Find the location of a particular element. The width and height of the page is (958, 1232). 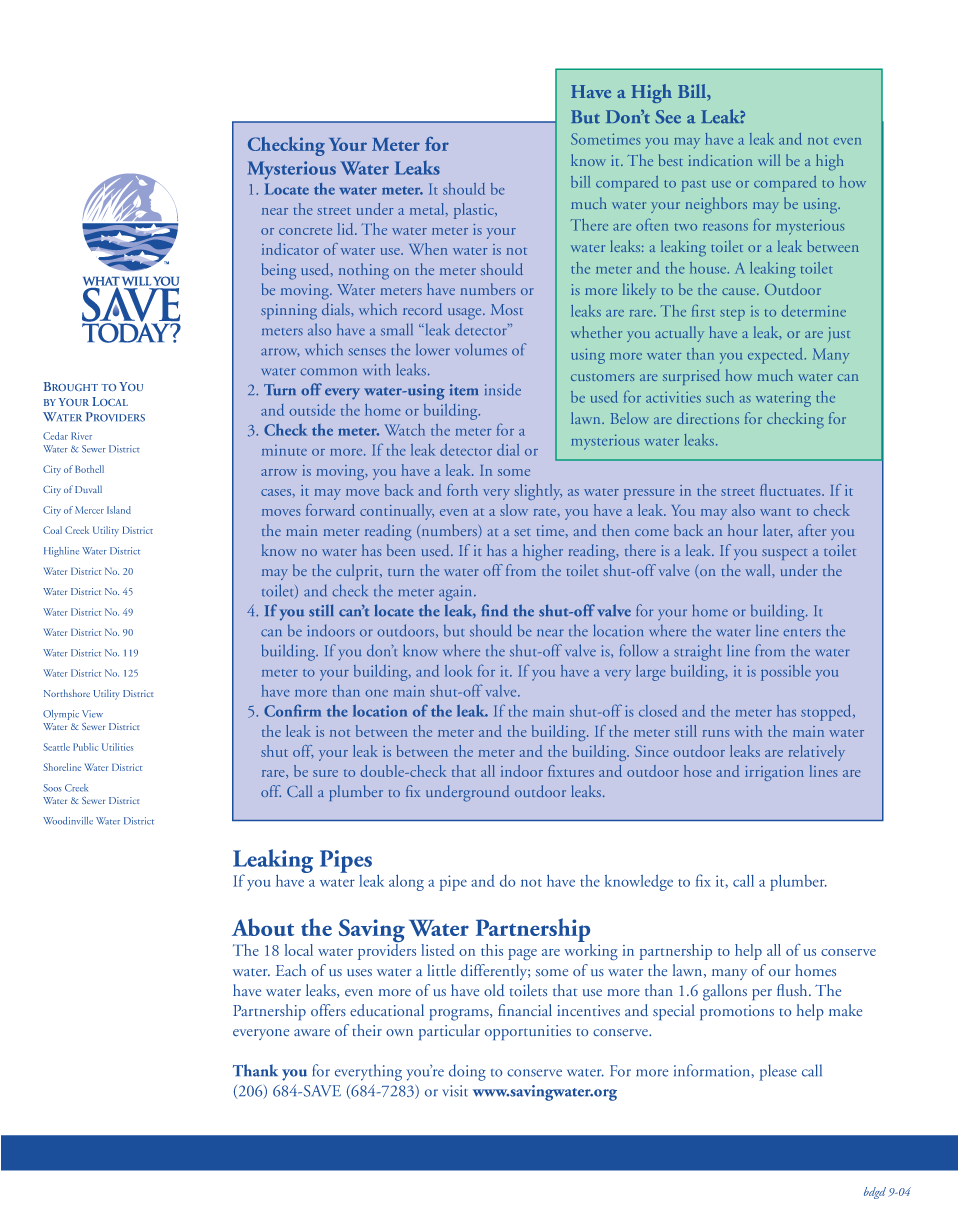

concrete is located at coordinates (305, 231).
